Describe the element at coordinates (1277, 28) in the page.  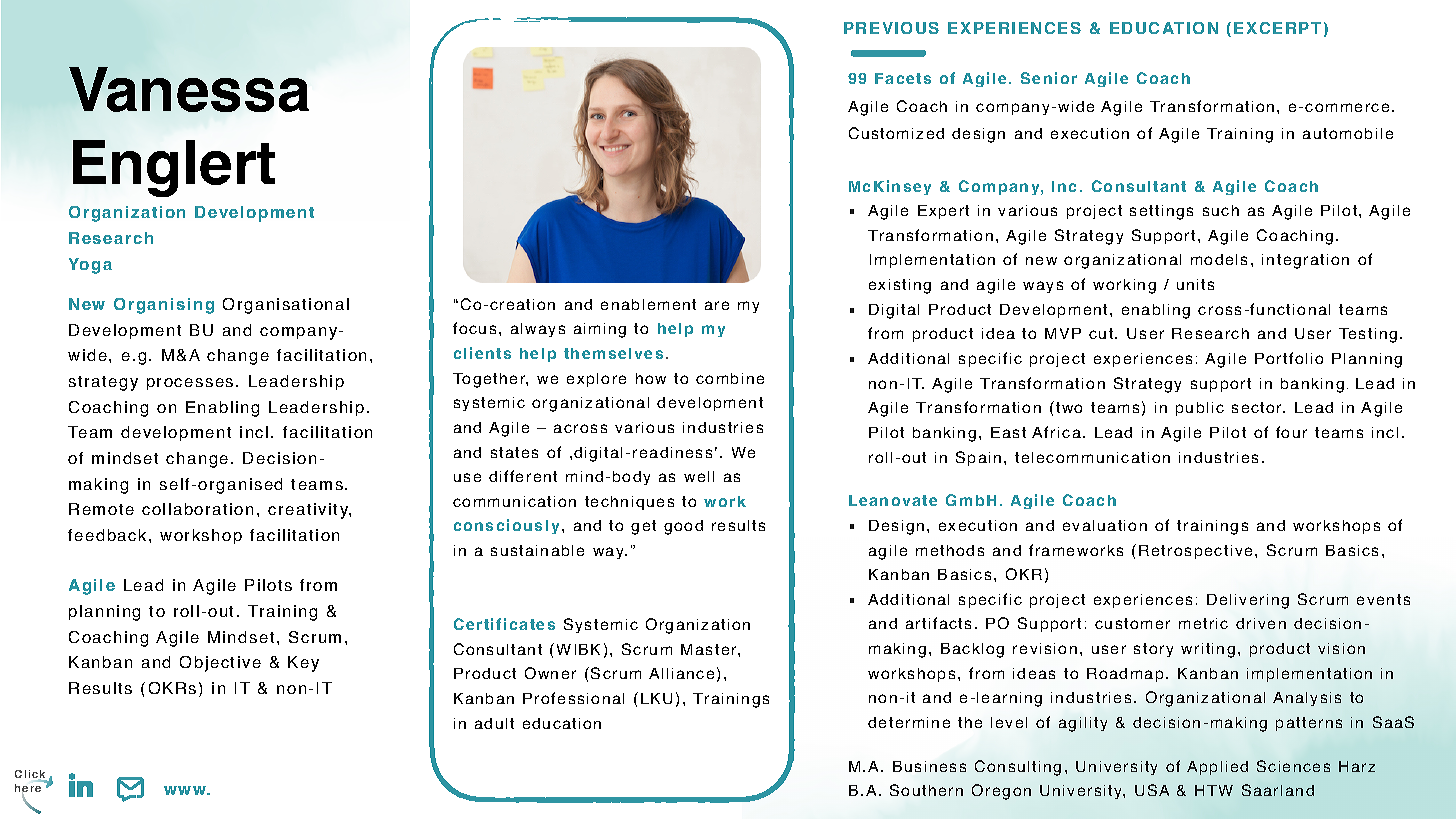
I see `EXCERPT` at that location.
